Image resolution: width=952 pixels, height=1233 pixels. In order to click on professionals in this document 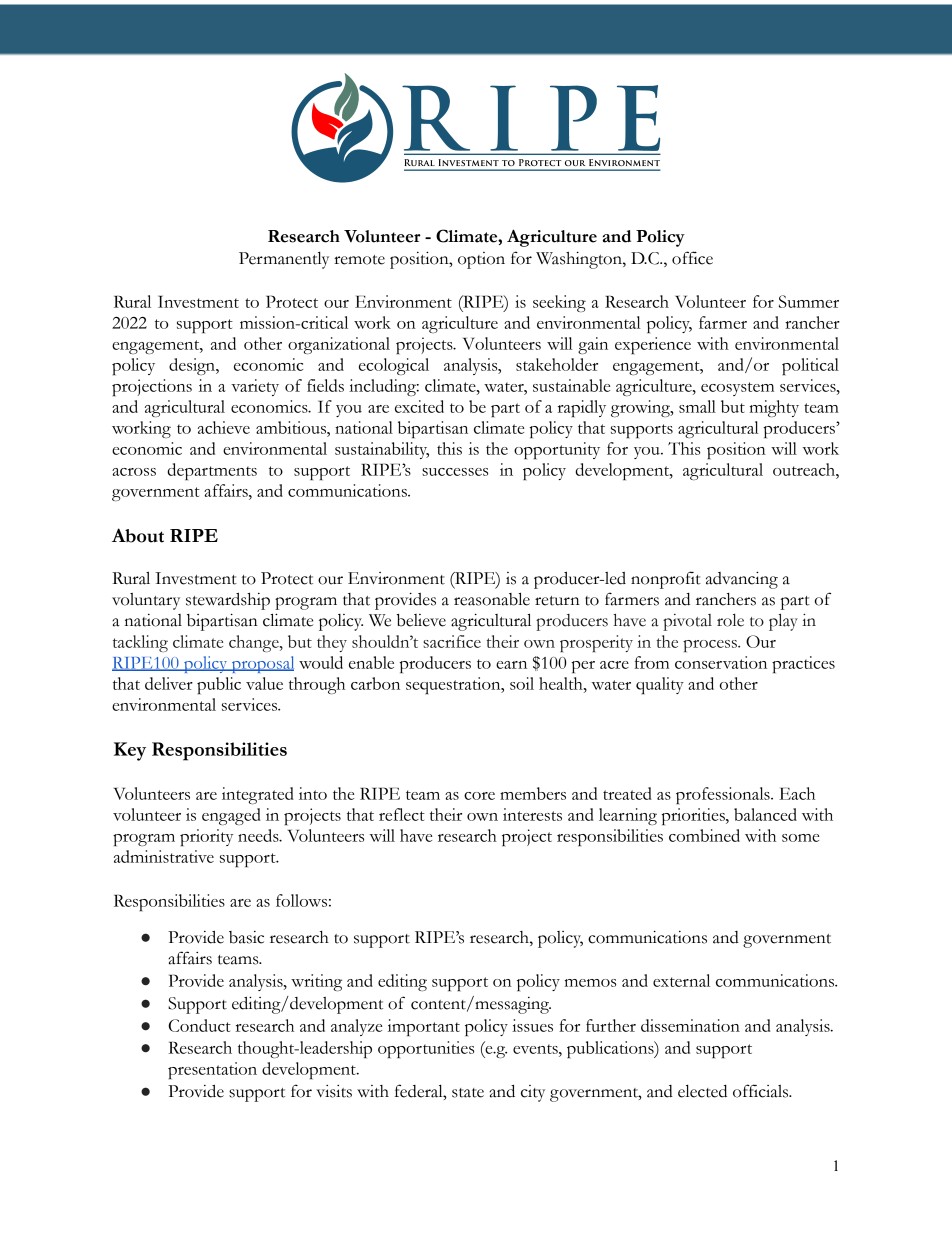, I will do `click(724, 795)`.
